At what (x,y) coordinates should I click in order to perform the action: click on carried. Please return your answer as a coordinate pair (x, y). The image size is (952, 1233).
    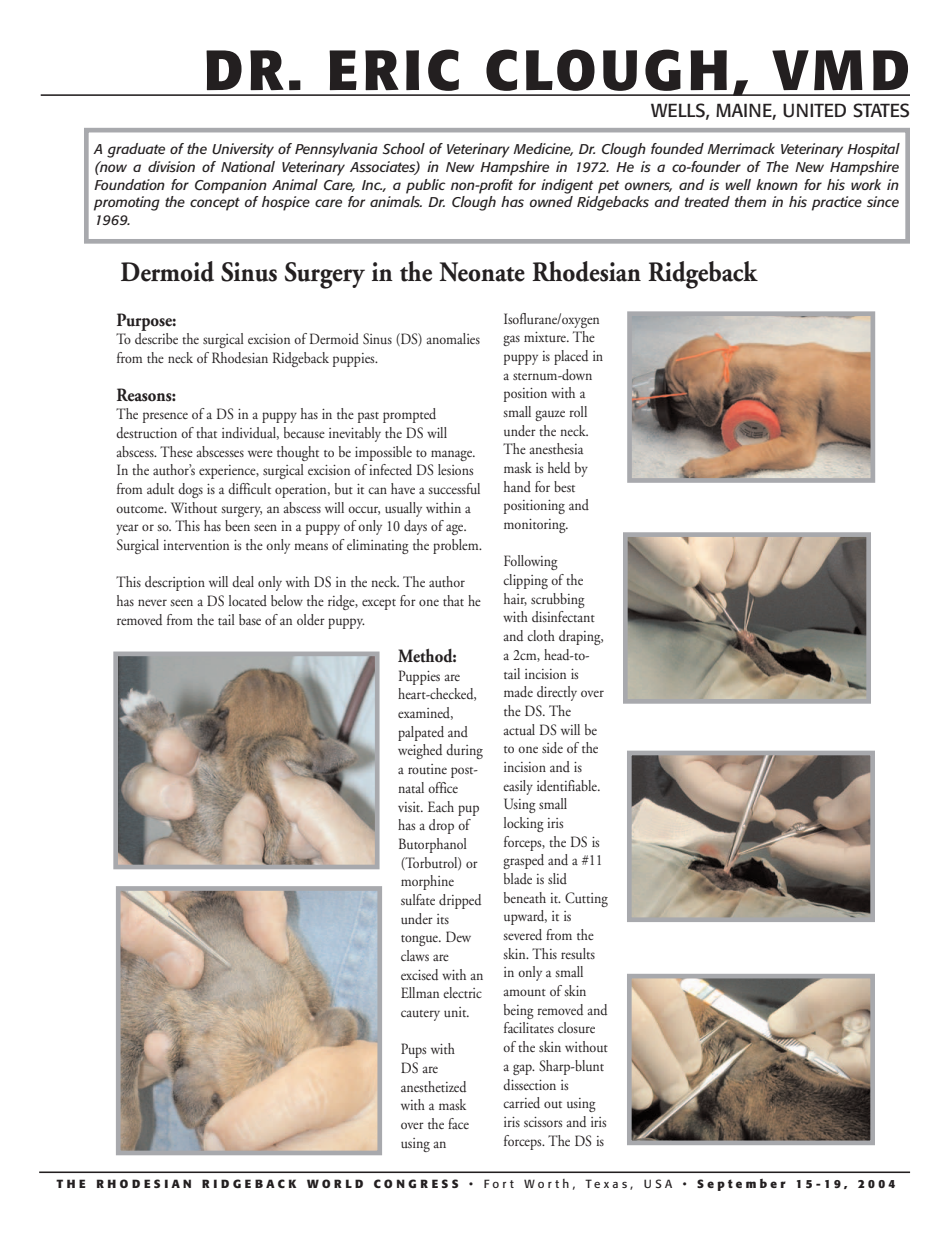
    Looking at the image, I should click on (521, 1102).
